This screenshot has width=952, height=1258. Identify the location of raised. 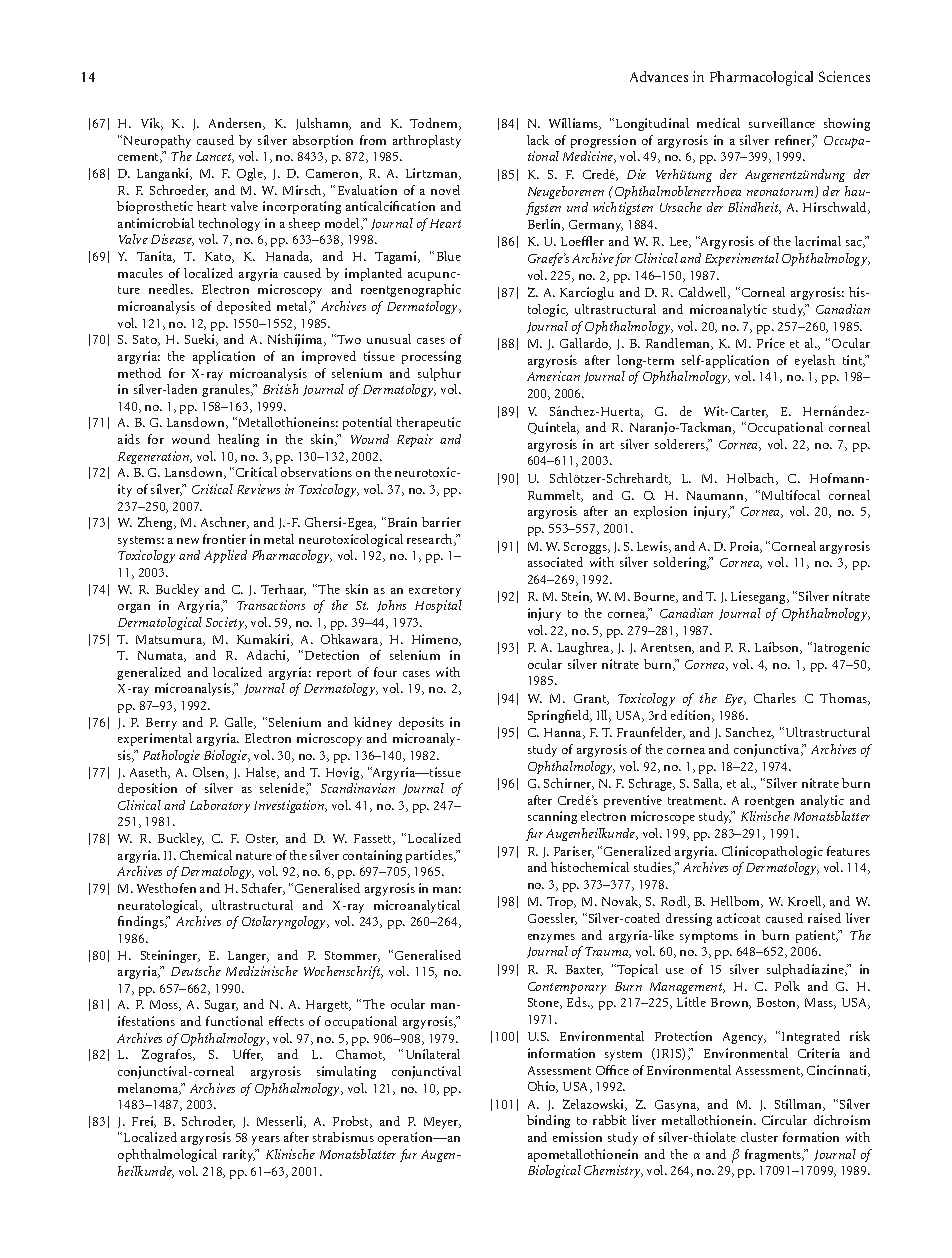
(824, 918).
